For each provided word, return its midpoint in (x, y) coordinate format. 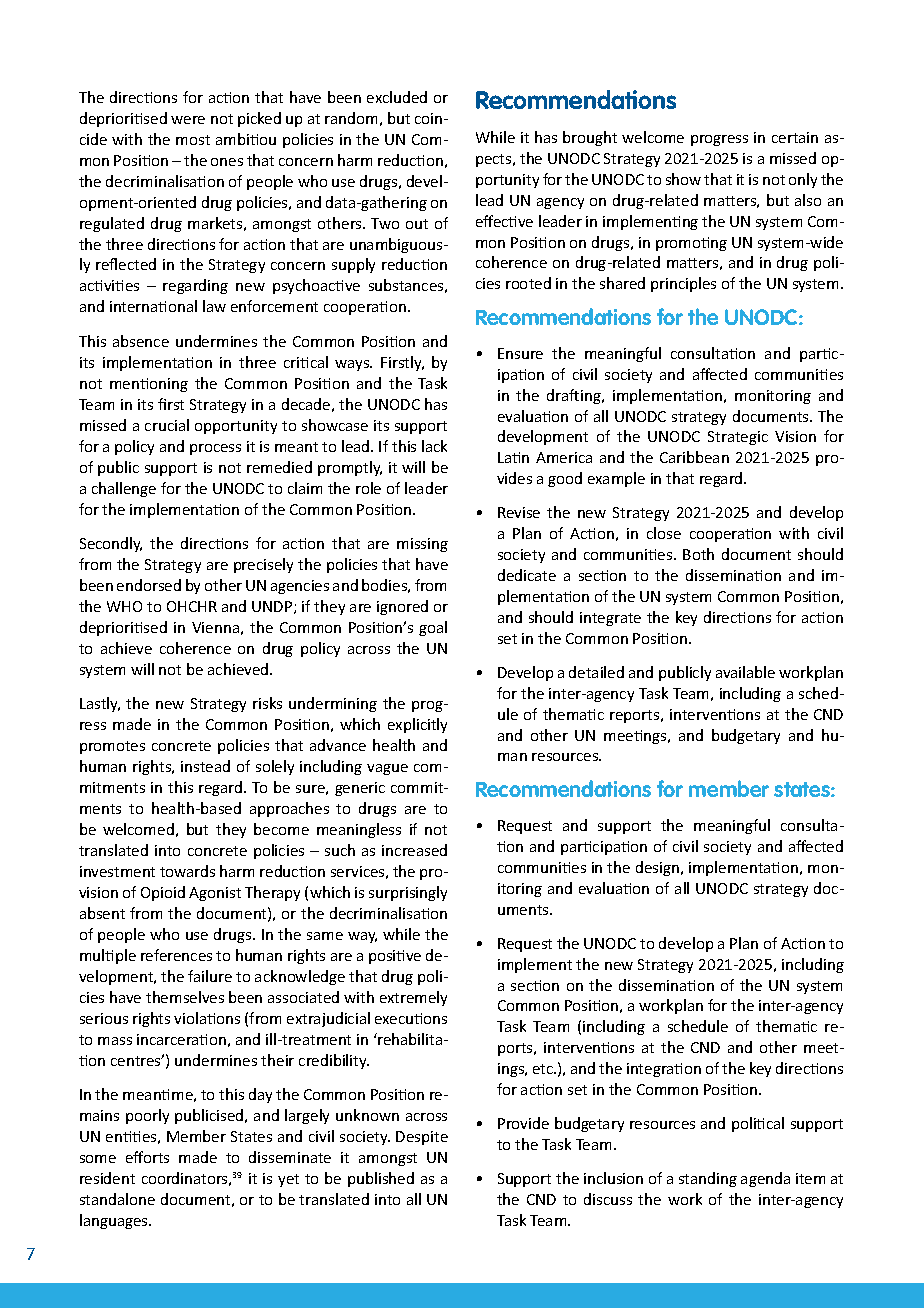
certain (795, 137)
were (188, 120)
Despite (422, 1138)
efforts (147, 1157)
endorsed (149, 585)
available (745, 672)
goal (433, 628)
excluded (397, 97)
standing (708, 1179)
